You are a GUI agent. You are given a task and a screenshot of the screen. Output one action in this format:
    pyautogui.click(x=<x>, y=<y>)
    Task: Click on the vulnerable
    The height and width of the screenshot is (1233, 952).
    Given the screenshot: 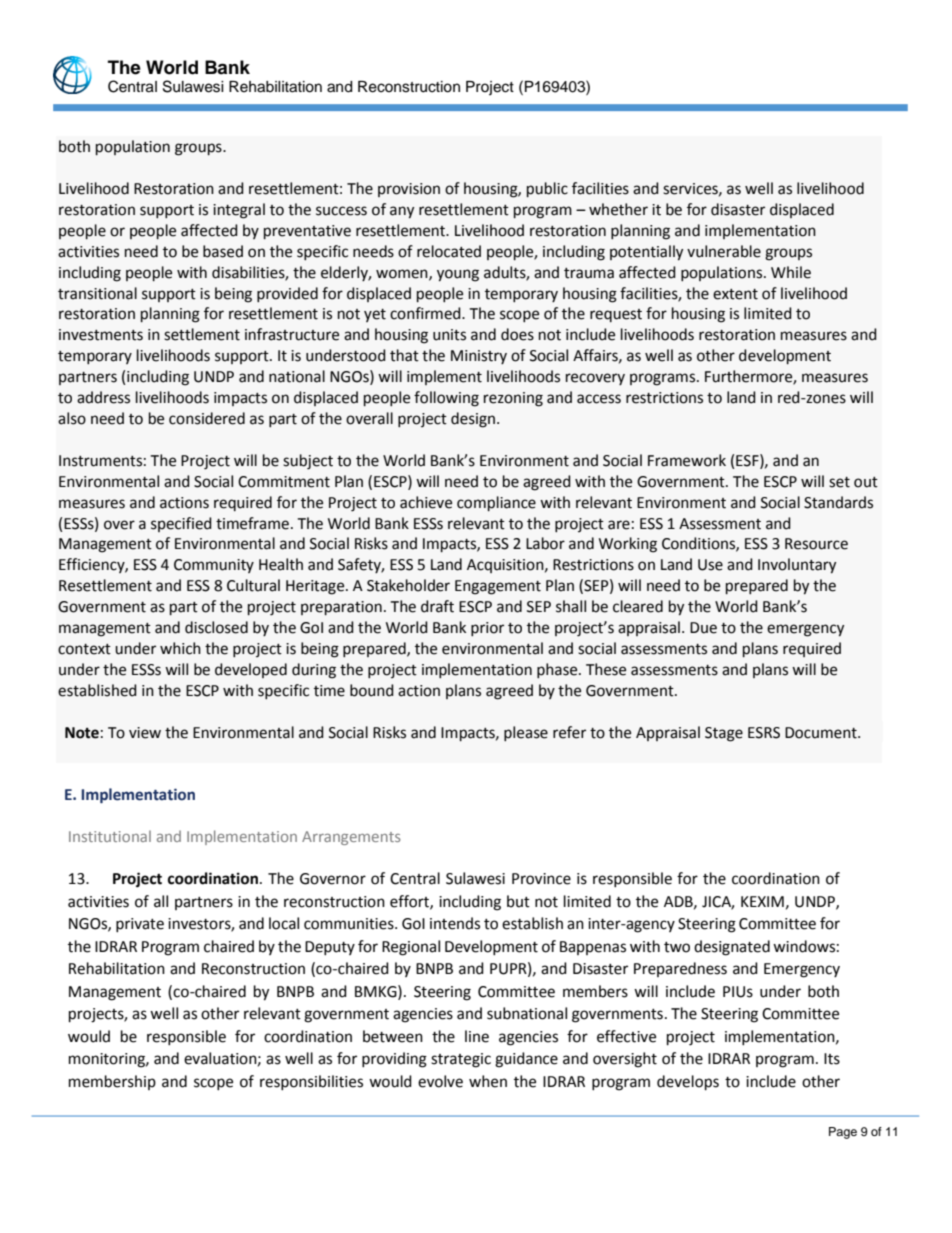 What is the action you would take?
    pyautogui.click(x=724, y=251)
